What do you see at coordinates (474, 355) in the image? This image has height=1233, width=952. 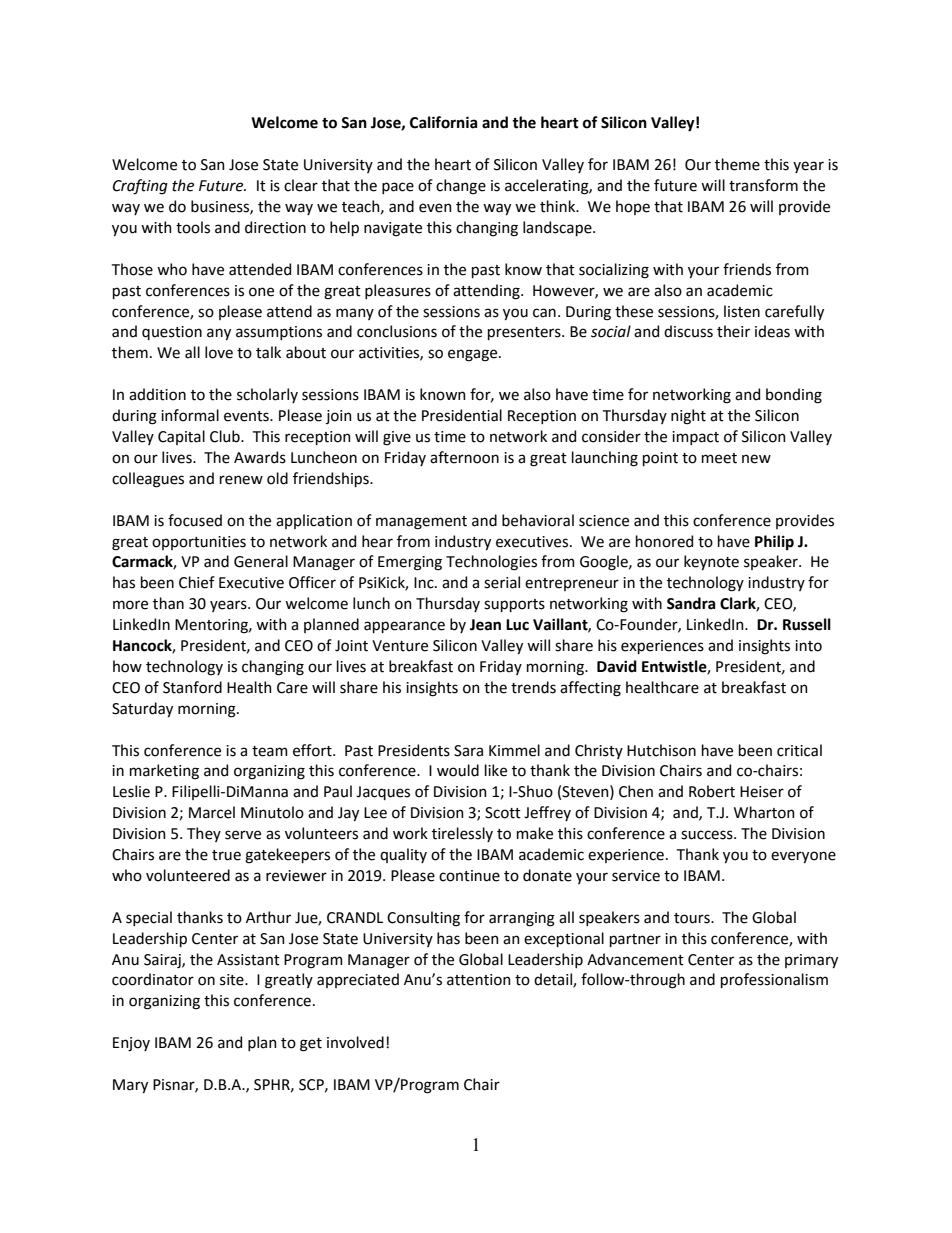 I see `engage` at bounding box center [474, 355].
